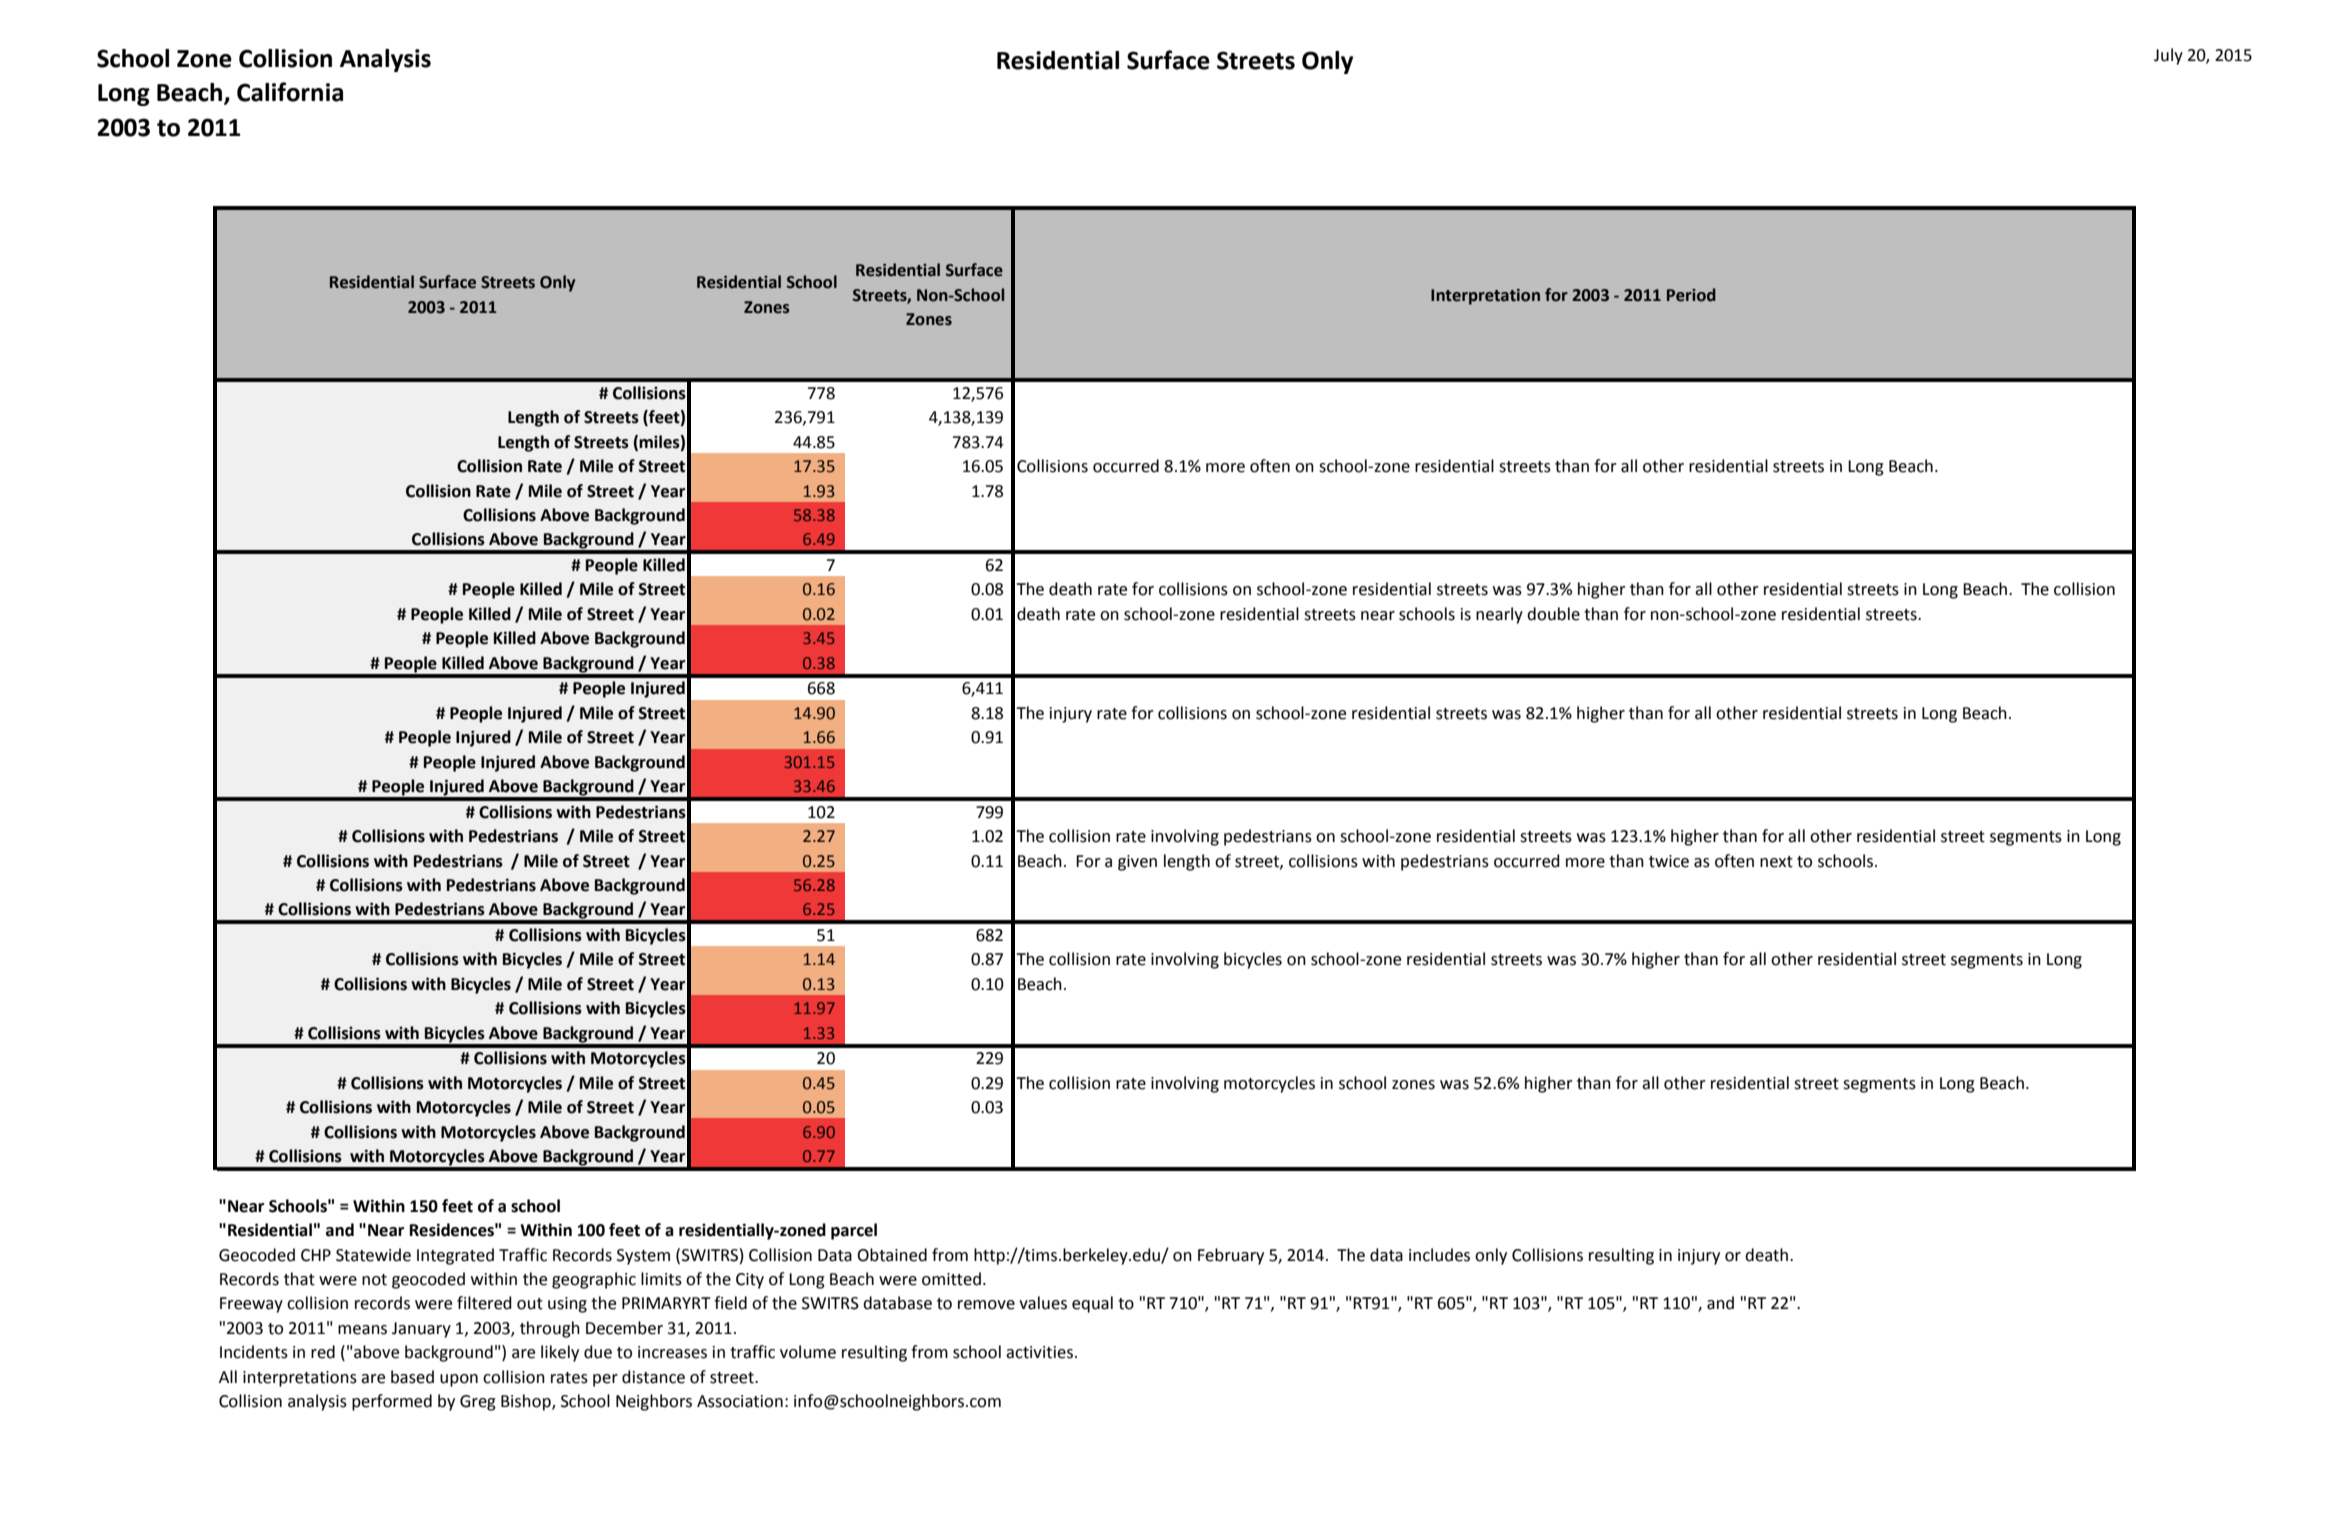  I want to click on California, so click(290, 92).
